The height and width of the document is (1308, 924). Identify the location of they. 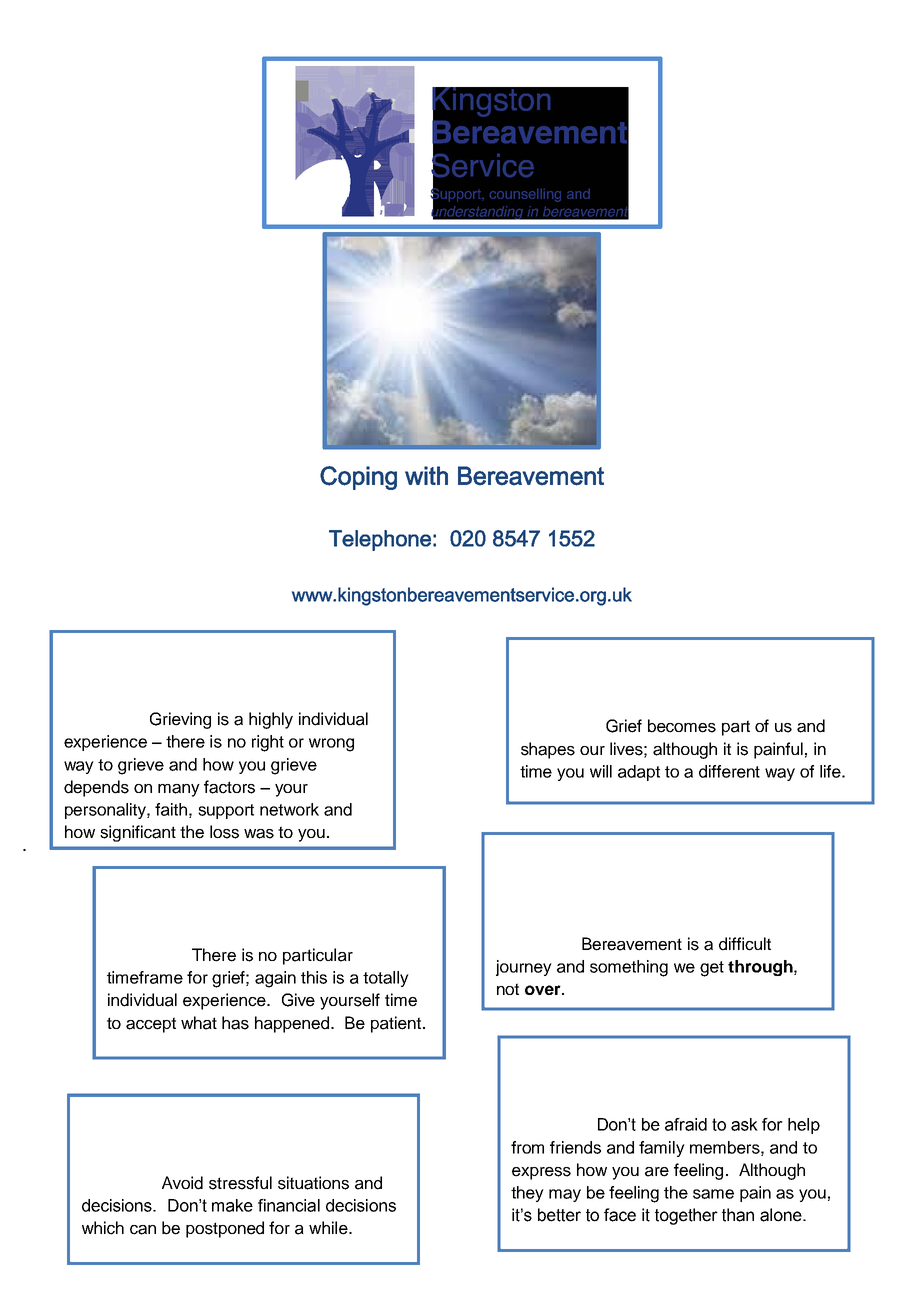
(527, 1194).
